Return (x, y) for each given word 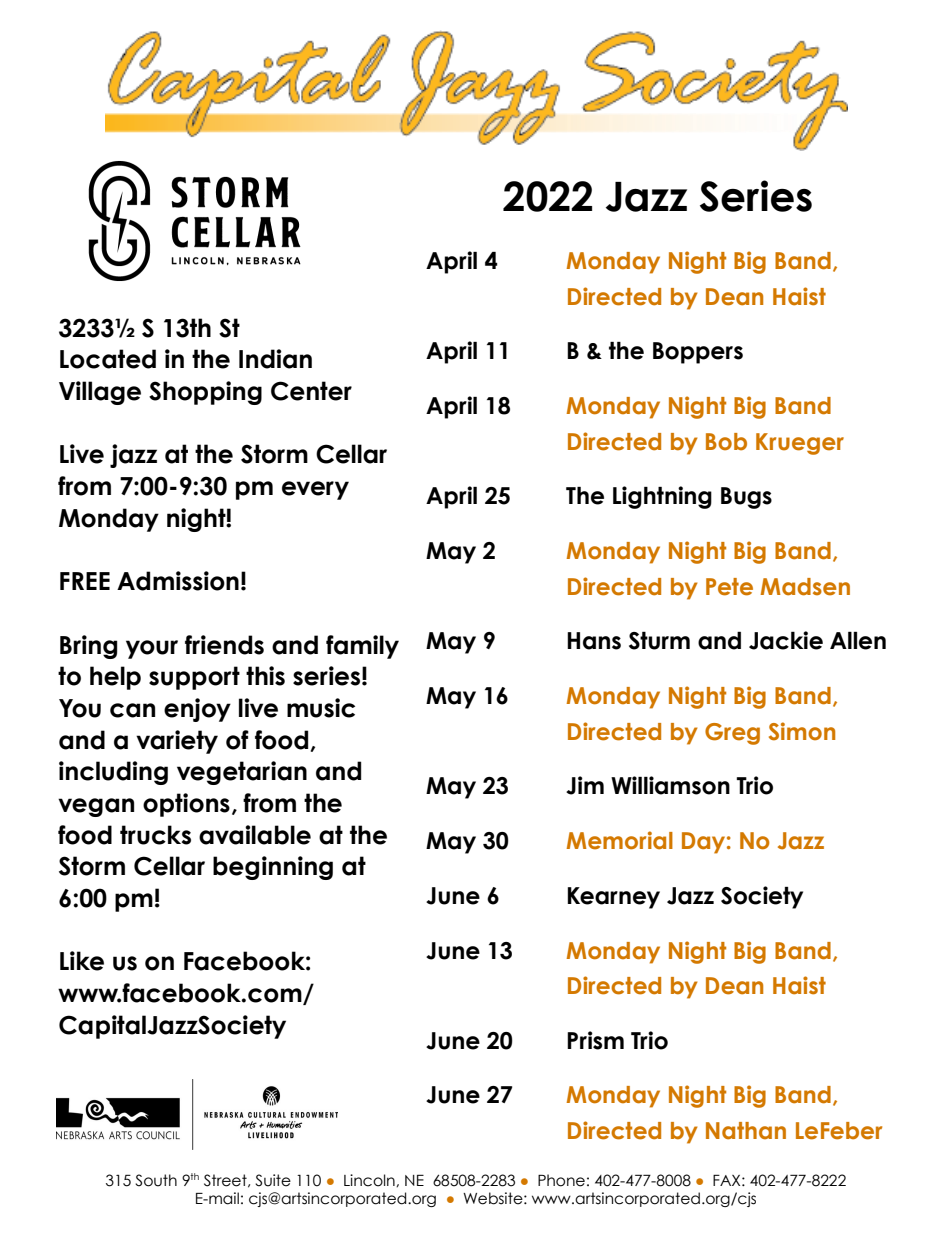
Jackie (786, 640)
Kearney (614, 898)
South (156, 1180)
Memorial (619, 840)
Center (311, 391)
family (362, 647)
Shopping (205, 393)
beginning (273, 868)
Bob (726, 442)
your (152, 649)
